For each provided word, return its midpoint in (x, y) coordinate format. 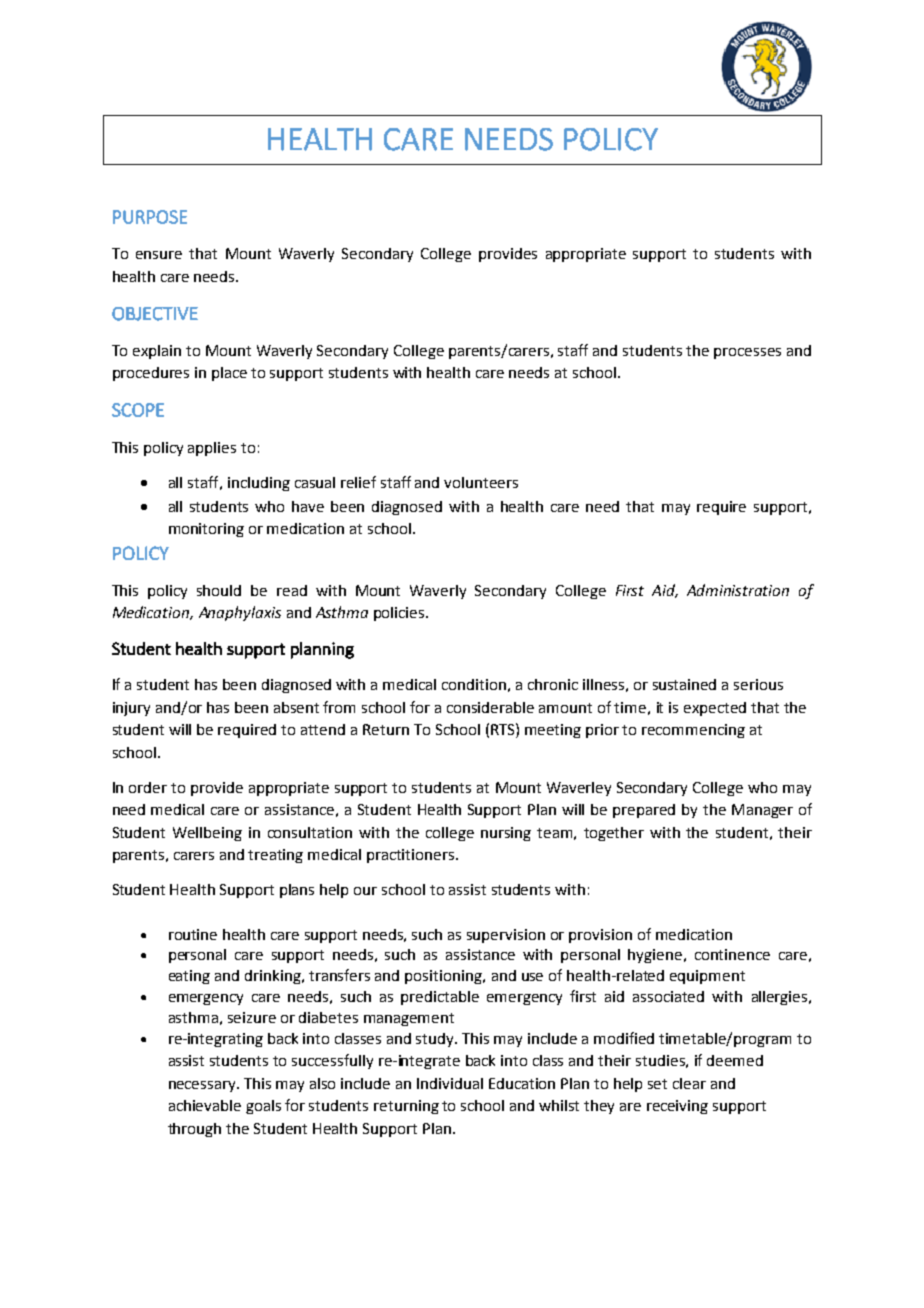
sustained (684, 684)
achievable (205, 1105)
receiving (677, 1107)
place (229, 374)
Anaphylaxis (240, 613)
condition (474, 684)
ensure (159, 255)
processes (747, 353)
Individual (450, 1083)
